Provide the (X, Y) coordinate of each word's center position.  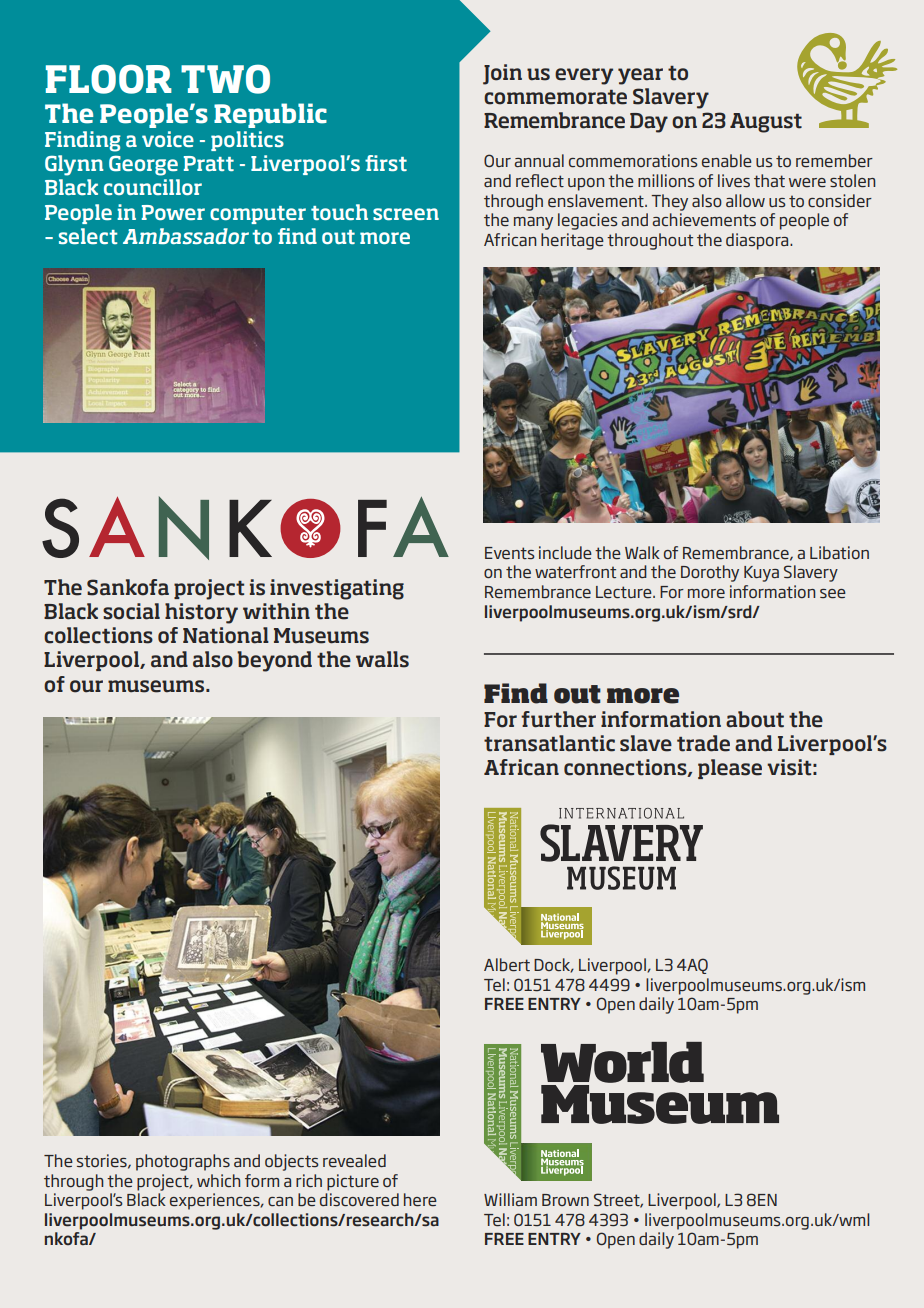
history (201, 613)
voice (168, 139)
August (766, 123)
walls (382, 659)
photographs (183, 1162)
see (833, 594)
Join (502, 74)
